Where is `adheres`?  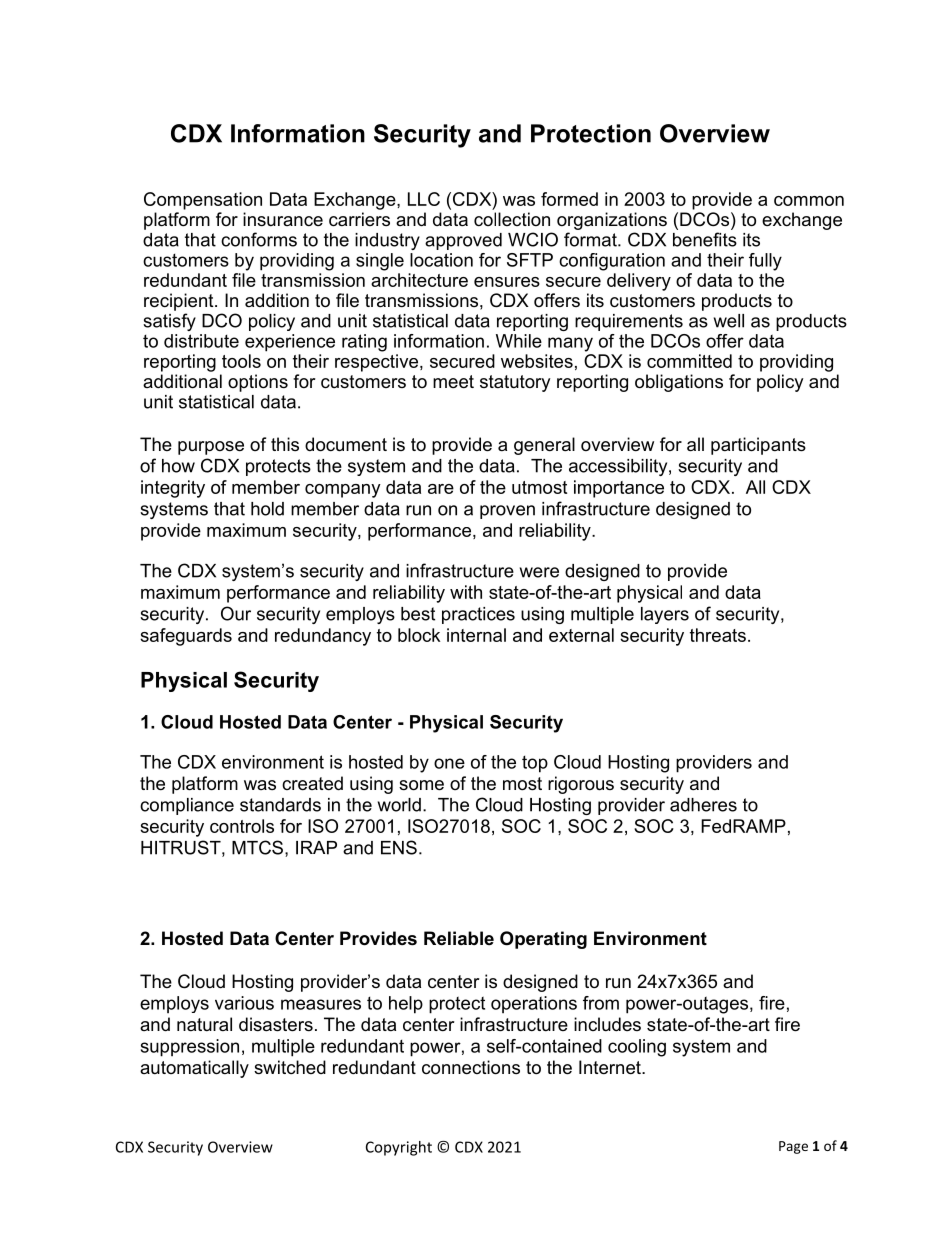 adheres is located at coordinates (703, 805).
